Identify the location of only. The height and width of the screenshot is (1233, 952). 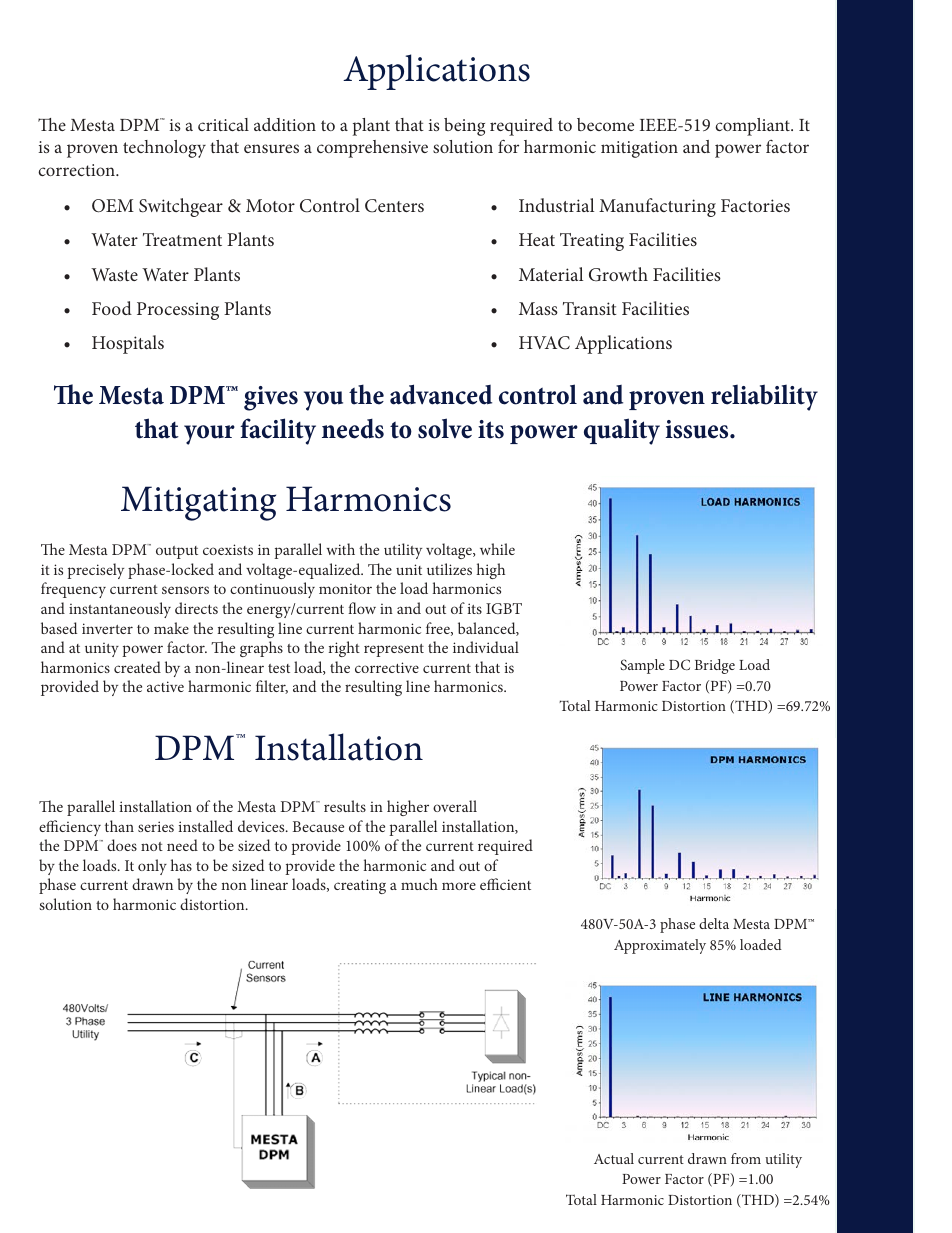
(152, 867).
